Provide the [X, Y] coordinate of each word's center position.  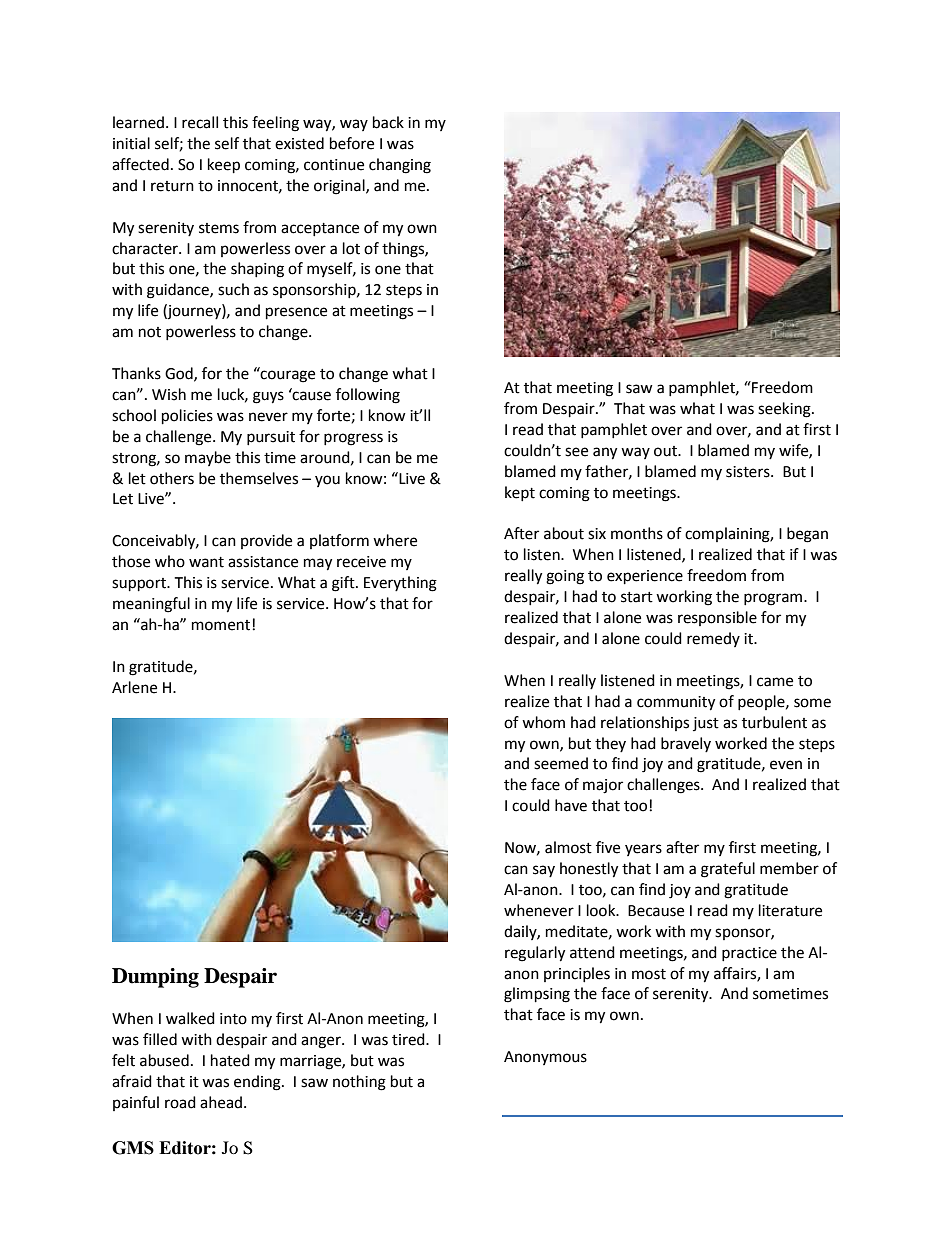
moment [221, 625]
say [544, 871]
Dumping [155, 978]
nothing [359, 1083]
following [368, 396]
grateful [728, 870]
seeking [785, 410]
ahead [222, 1102]
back [388, 122]
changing [400, 166]
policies [187, 417]
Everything [400, 584]
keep [224, 166]
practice [749, 954]
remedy [713, 639]
